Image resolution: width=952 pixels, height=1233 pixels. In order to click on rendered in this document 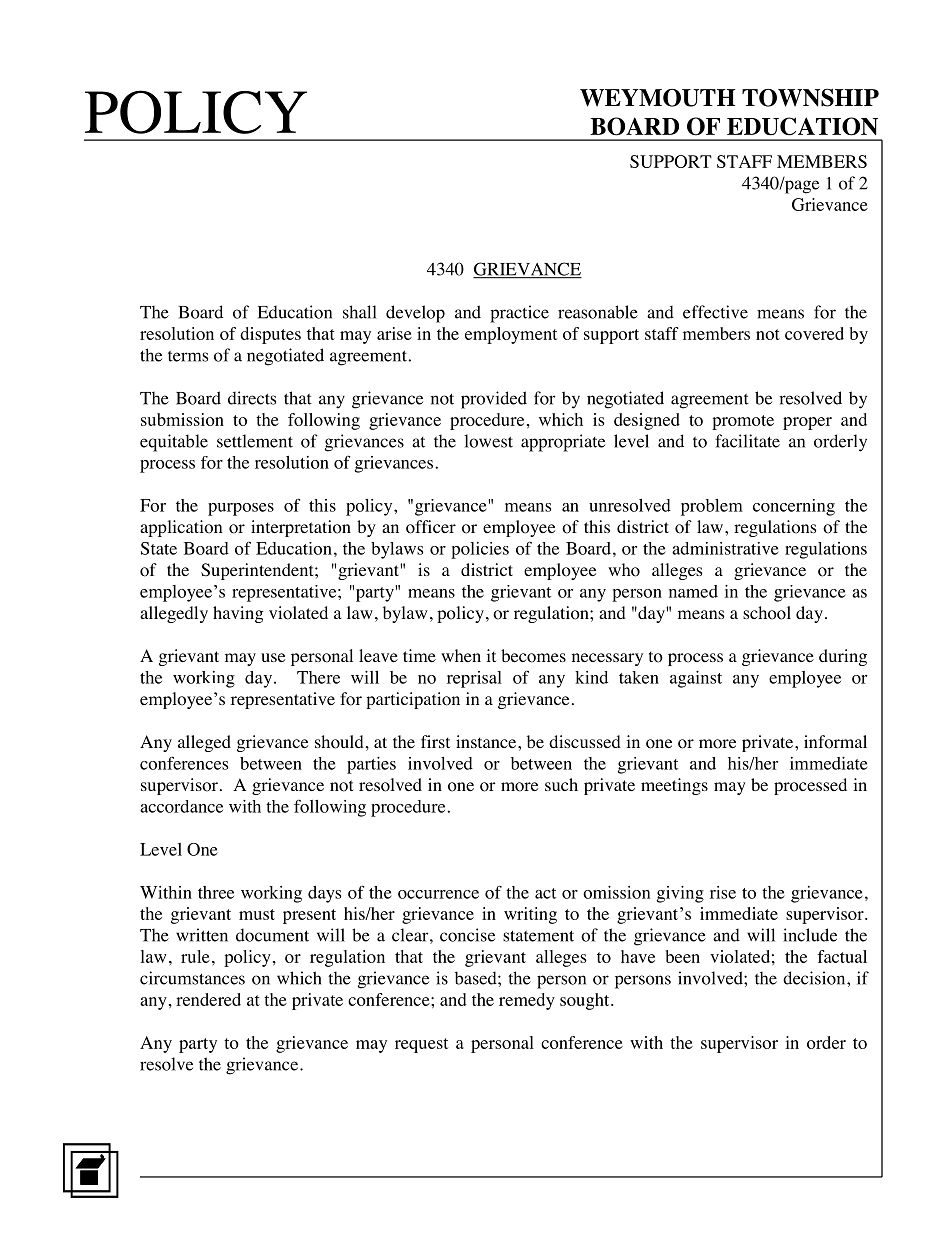, I will do `click(208, 999)`.
